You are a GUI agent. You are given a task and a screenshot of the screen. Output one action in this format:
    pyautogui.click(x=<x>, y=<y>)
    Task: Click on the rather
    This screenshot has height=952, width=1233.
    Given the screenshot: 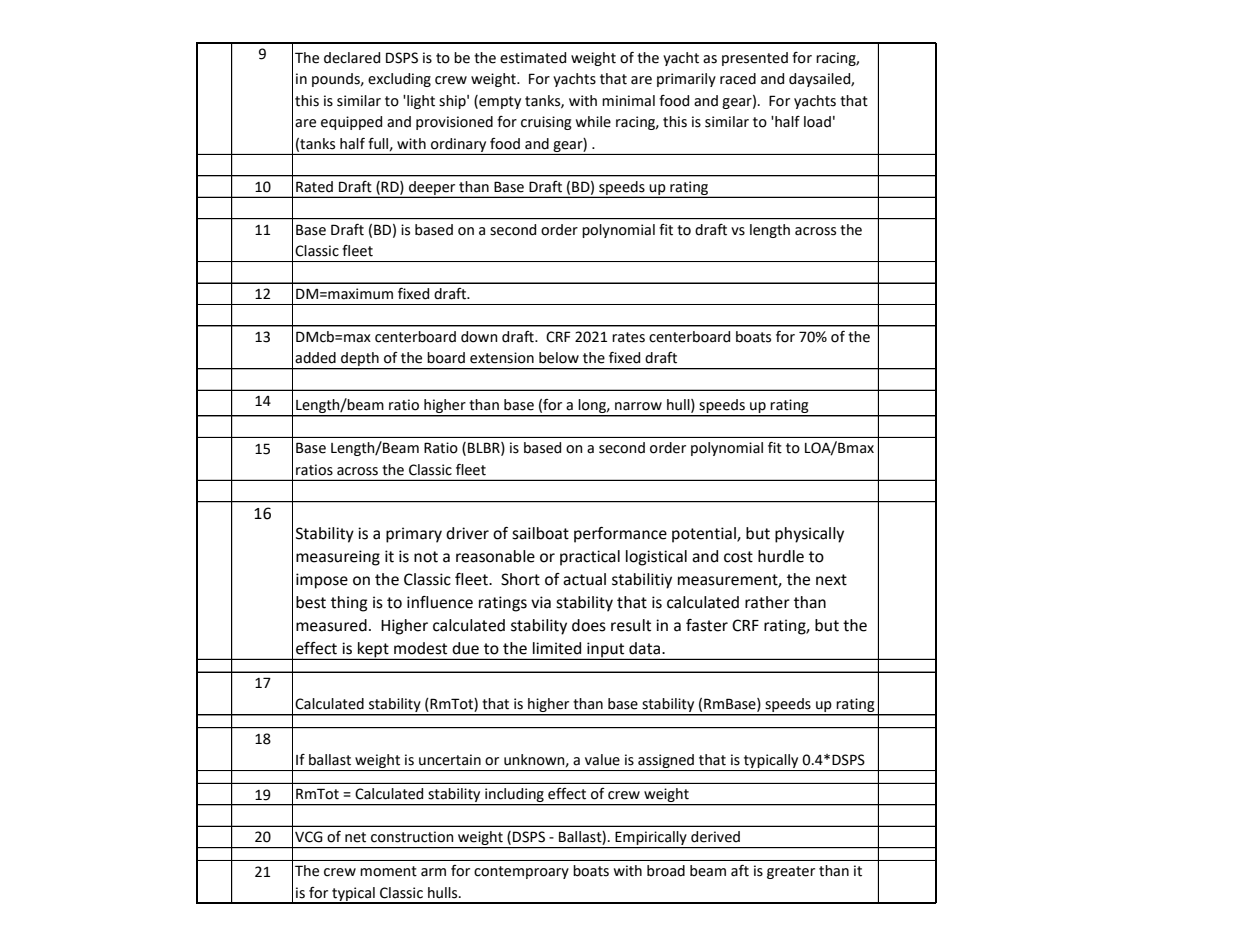 What is the action you would take?
    pyautogui.click(x=767, y=602)
